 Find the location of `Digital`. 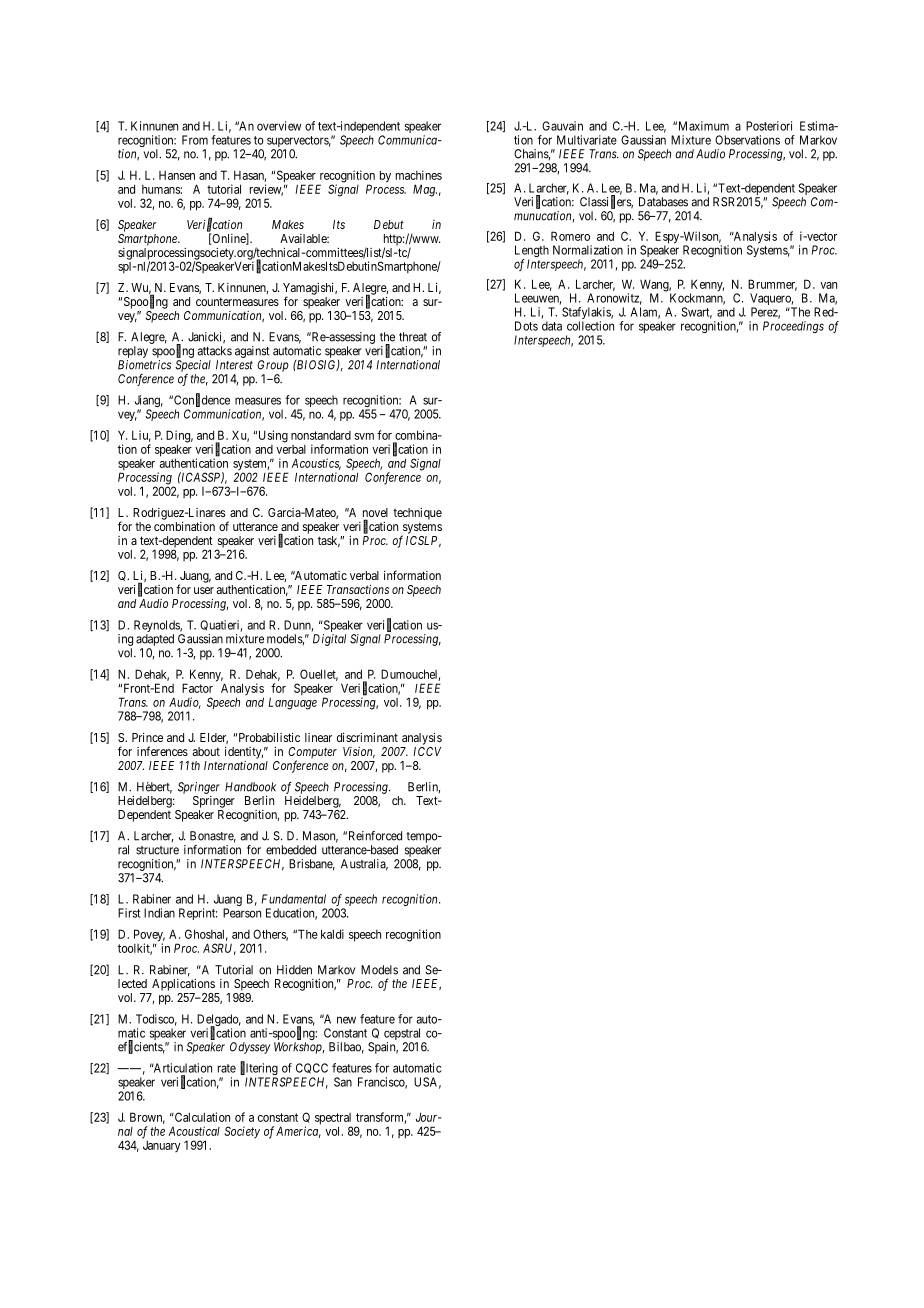

Digital is located at coordinates (329, 640).
